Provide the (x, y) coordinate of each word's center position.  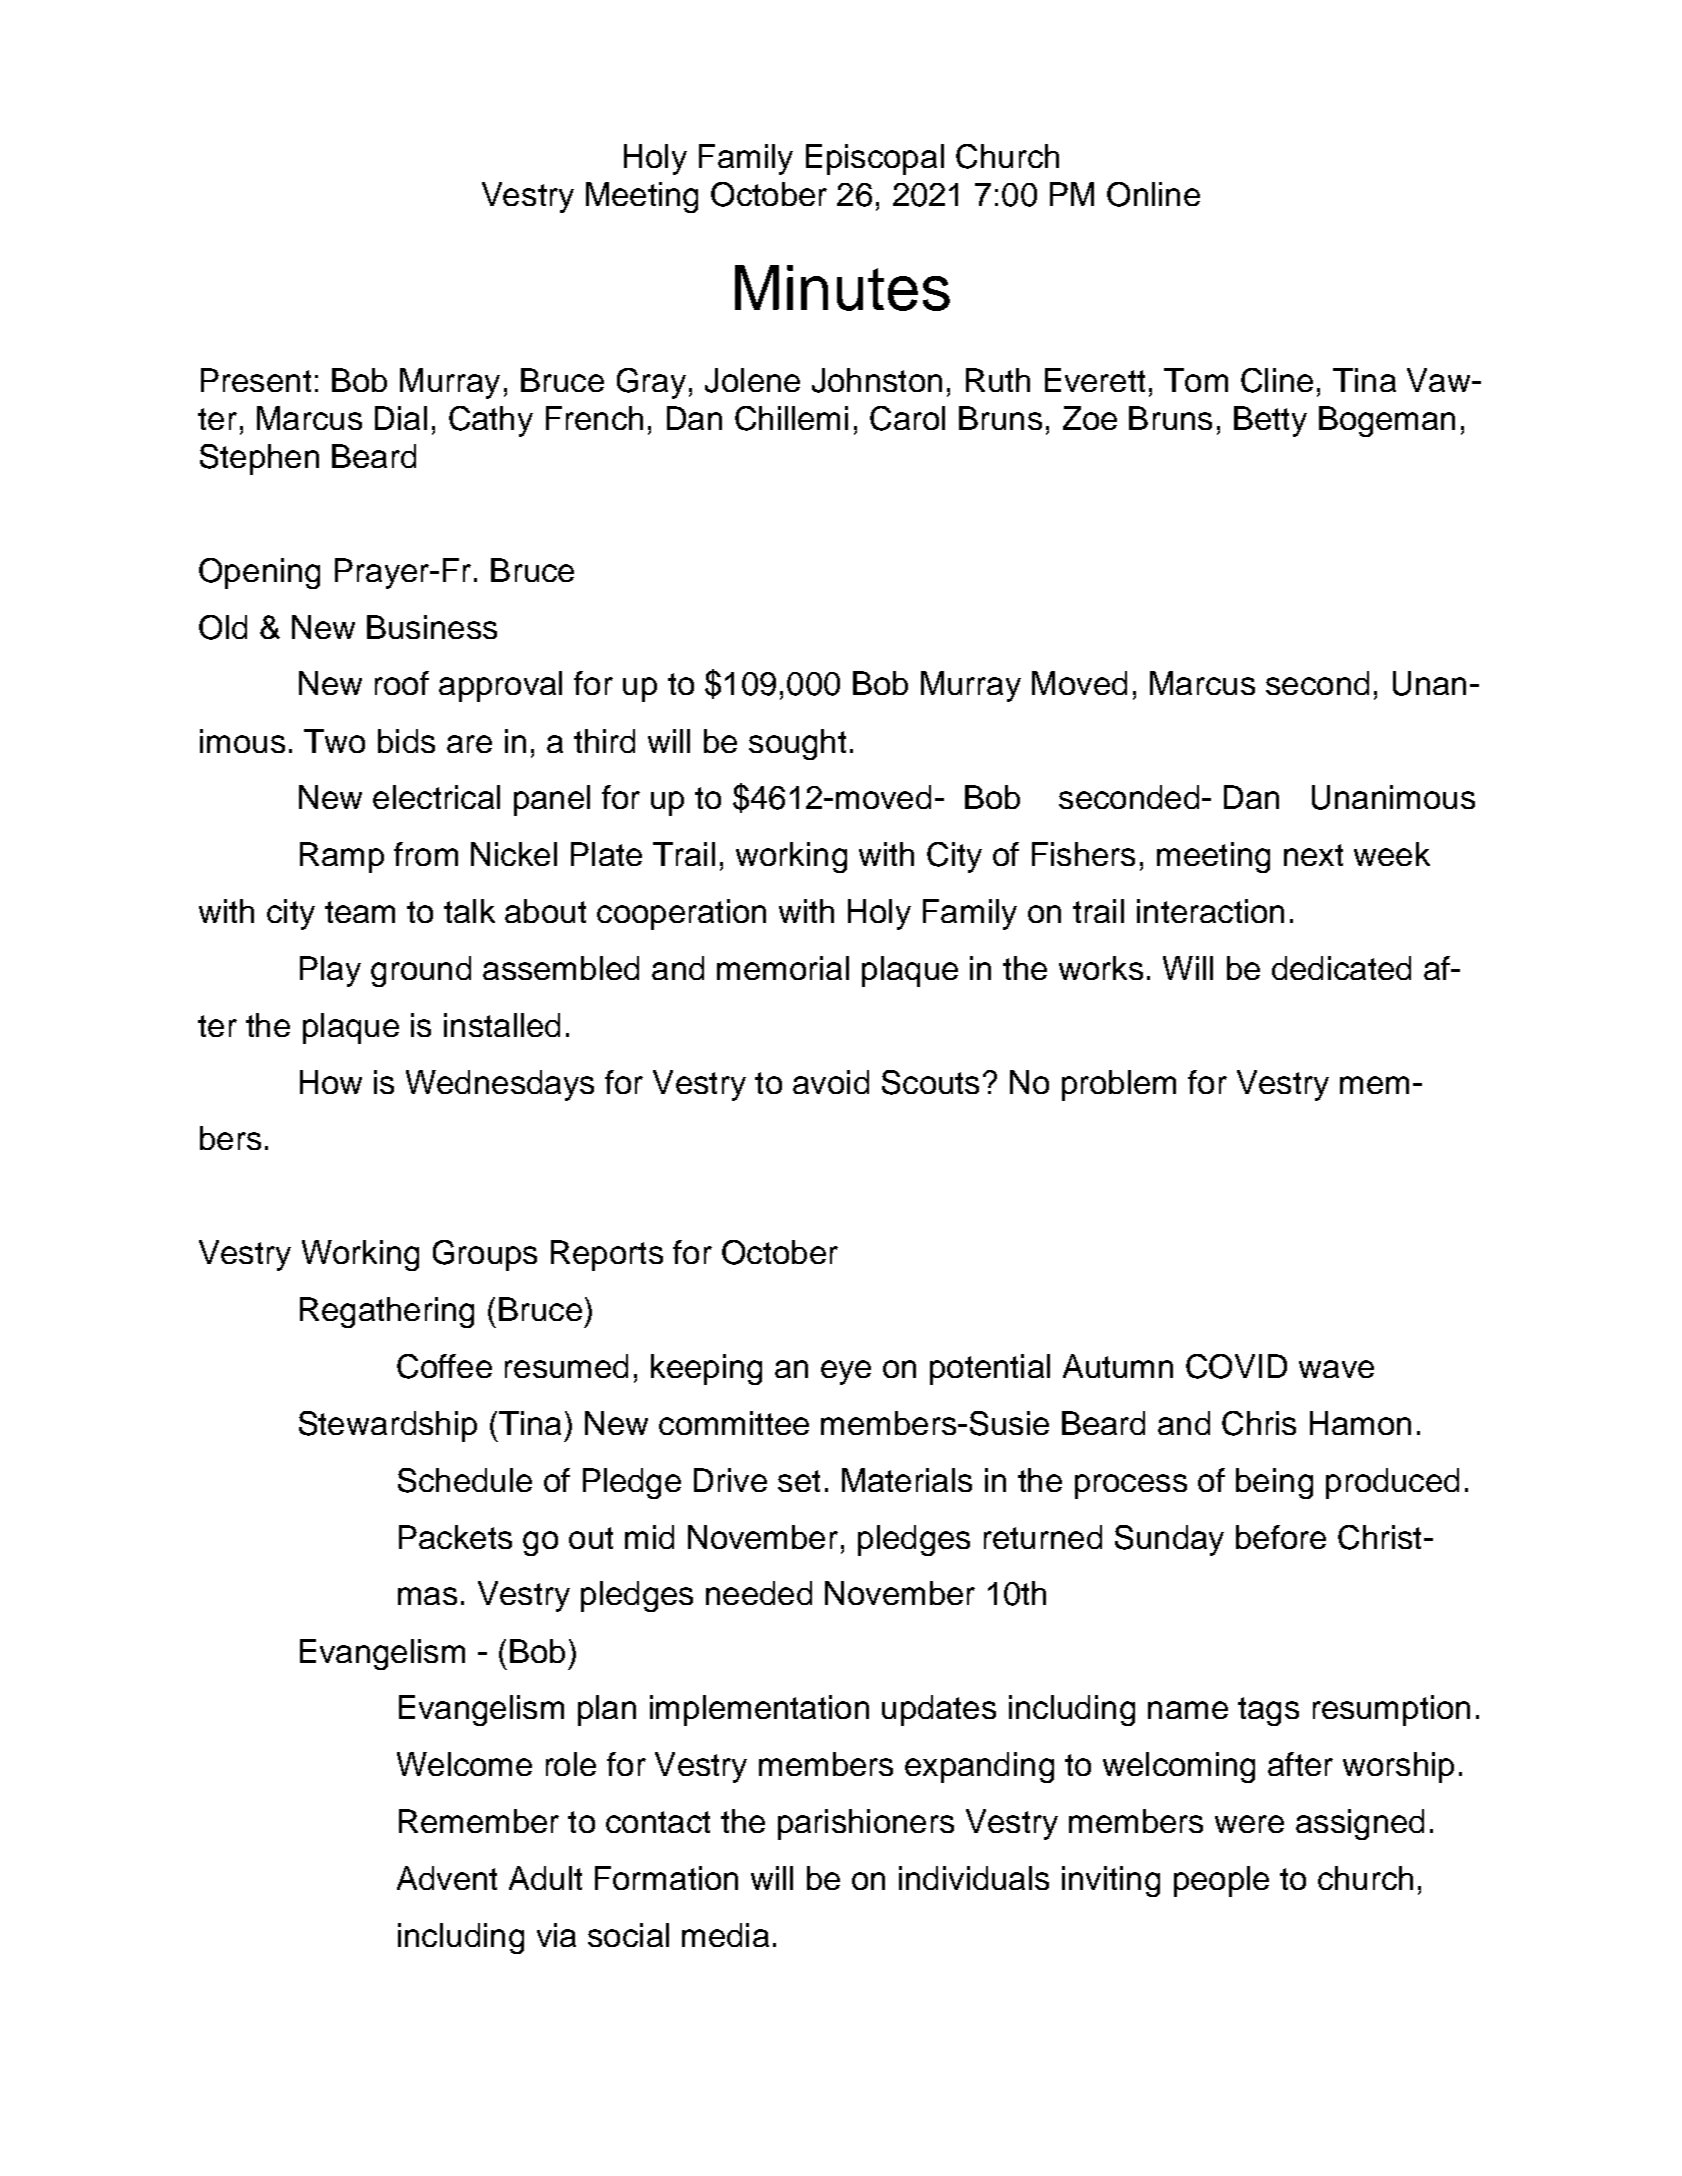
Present (256, 380)
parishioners (866, 1824)
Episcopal (875, 159)
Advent (447, 1878)
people (1221, 1881)
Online (1153, 194)
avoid (831, 1082)
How (331, 1082)
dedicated (1341, 968)
